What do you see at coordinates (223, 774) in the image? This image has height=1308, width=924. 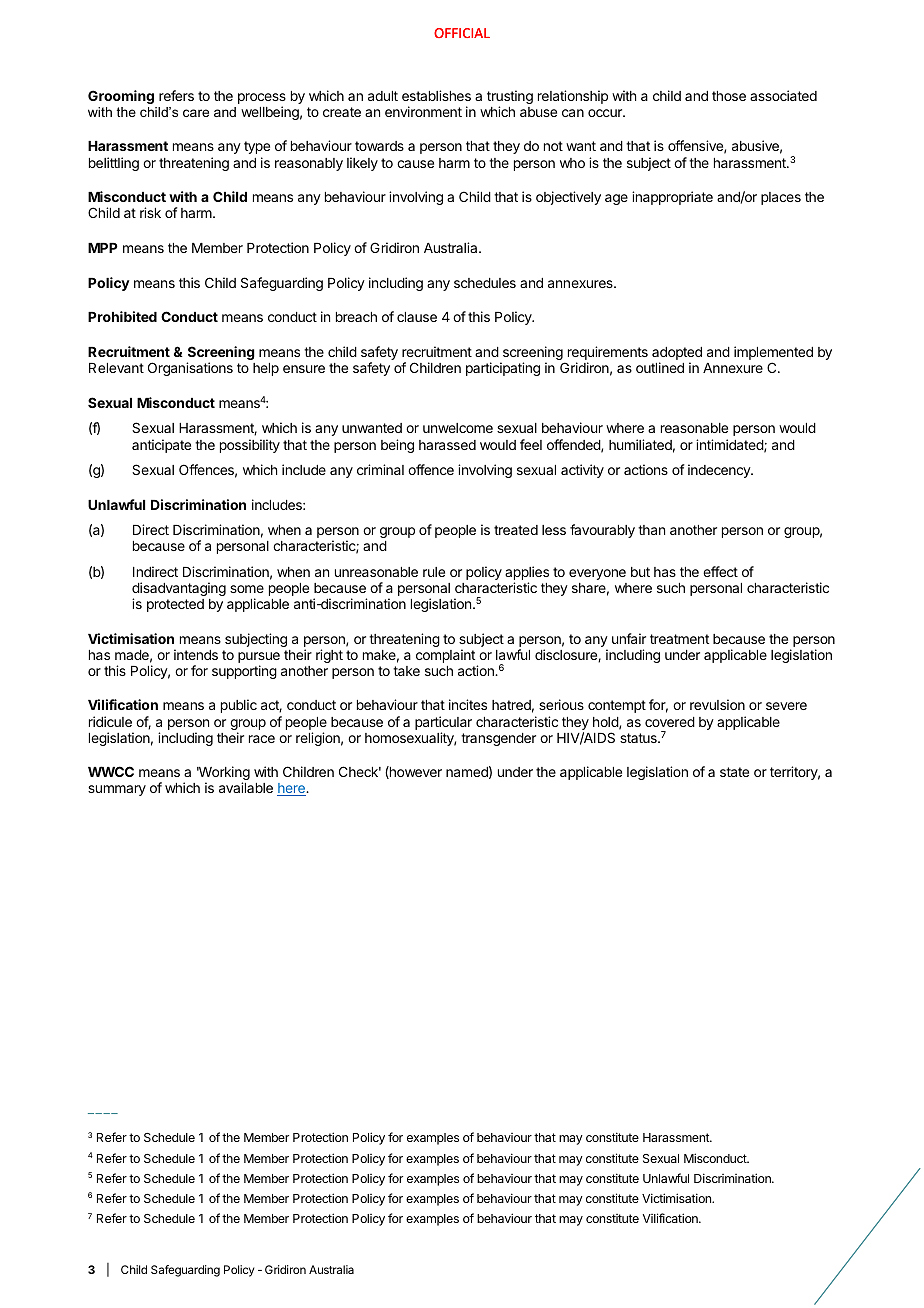 I see `Working` at bounding box center [223, 774].
